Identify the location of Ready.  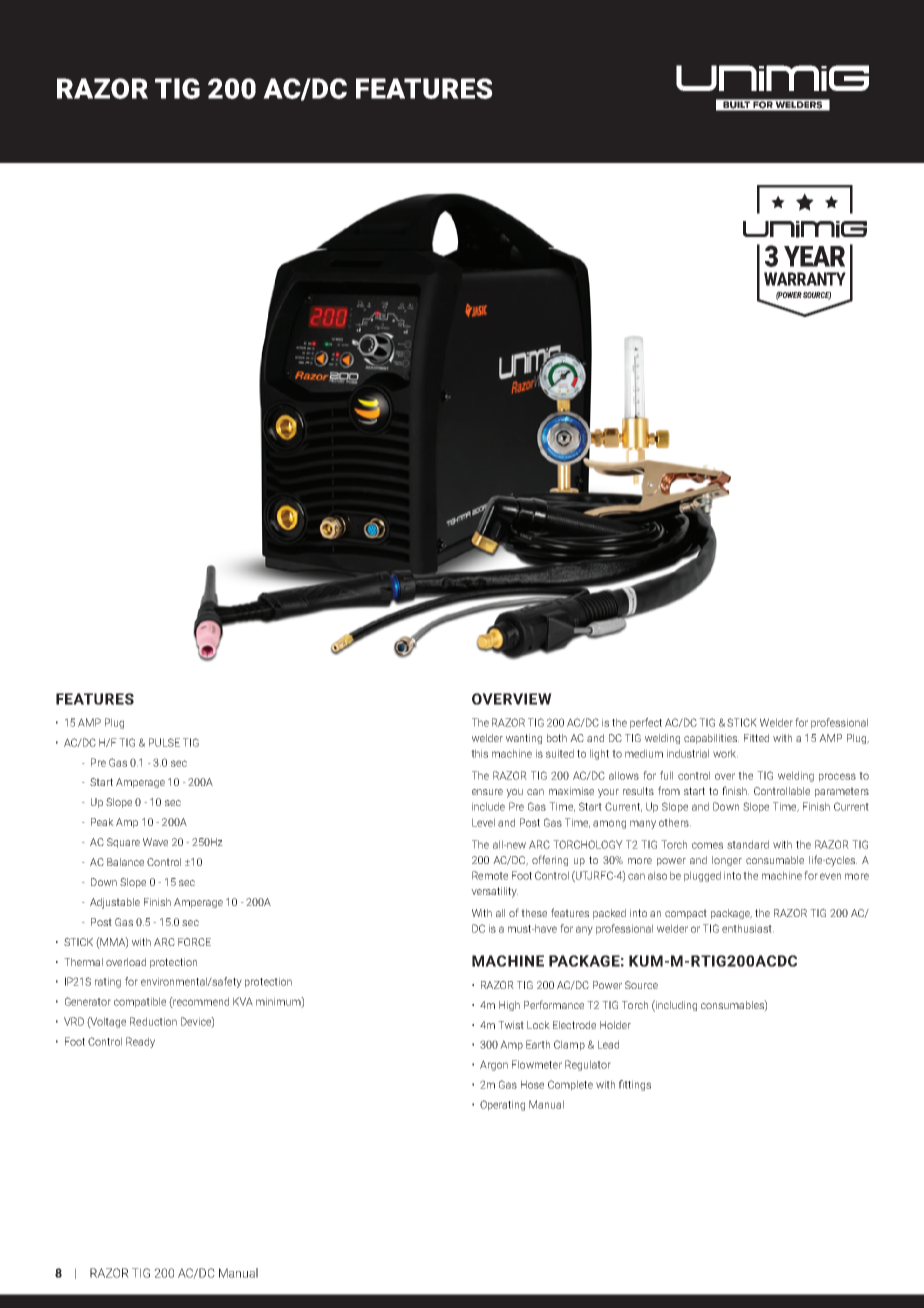
(140, 1042).
